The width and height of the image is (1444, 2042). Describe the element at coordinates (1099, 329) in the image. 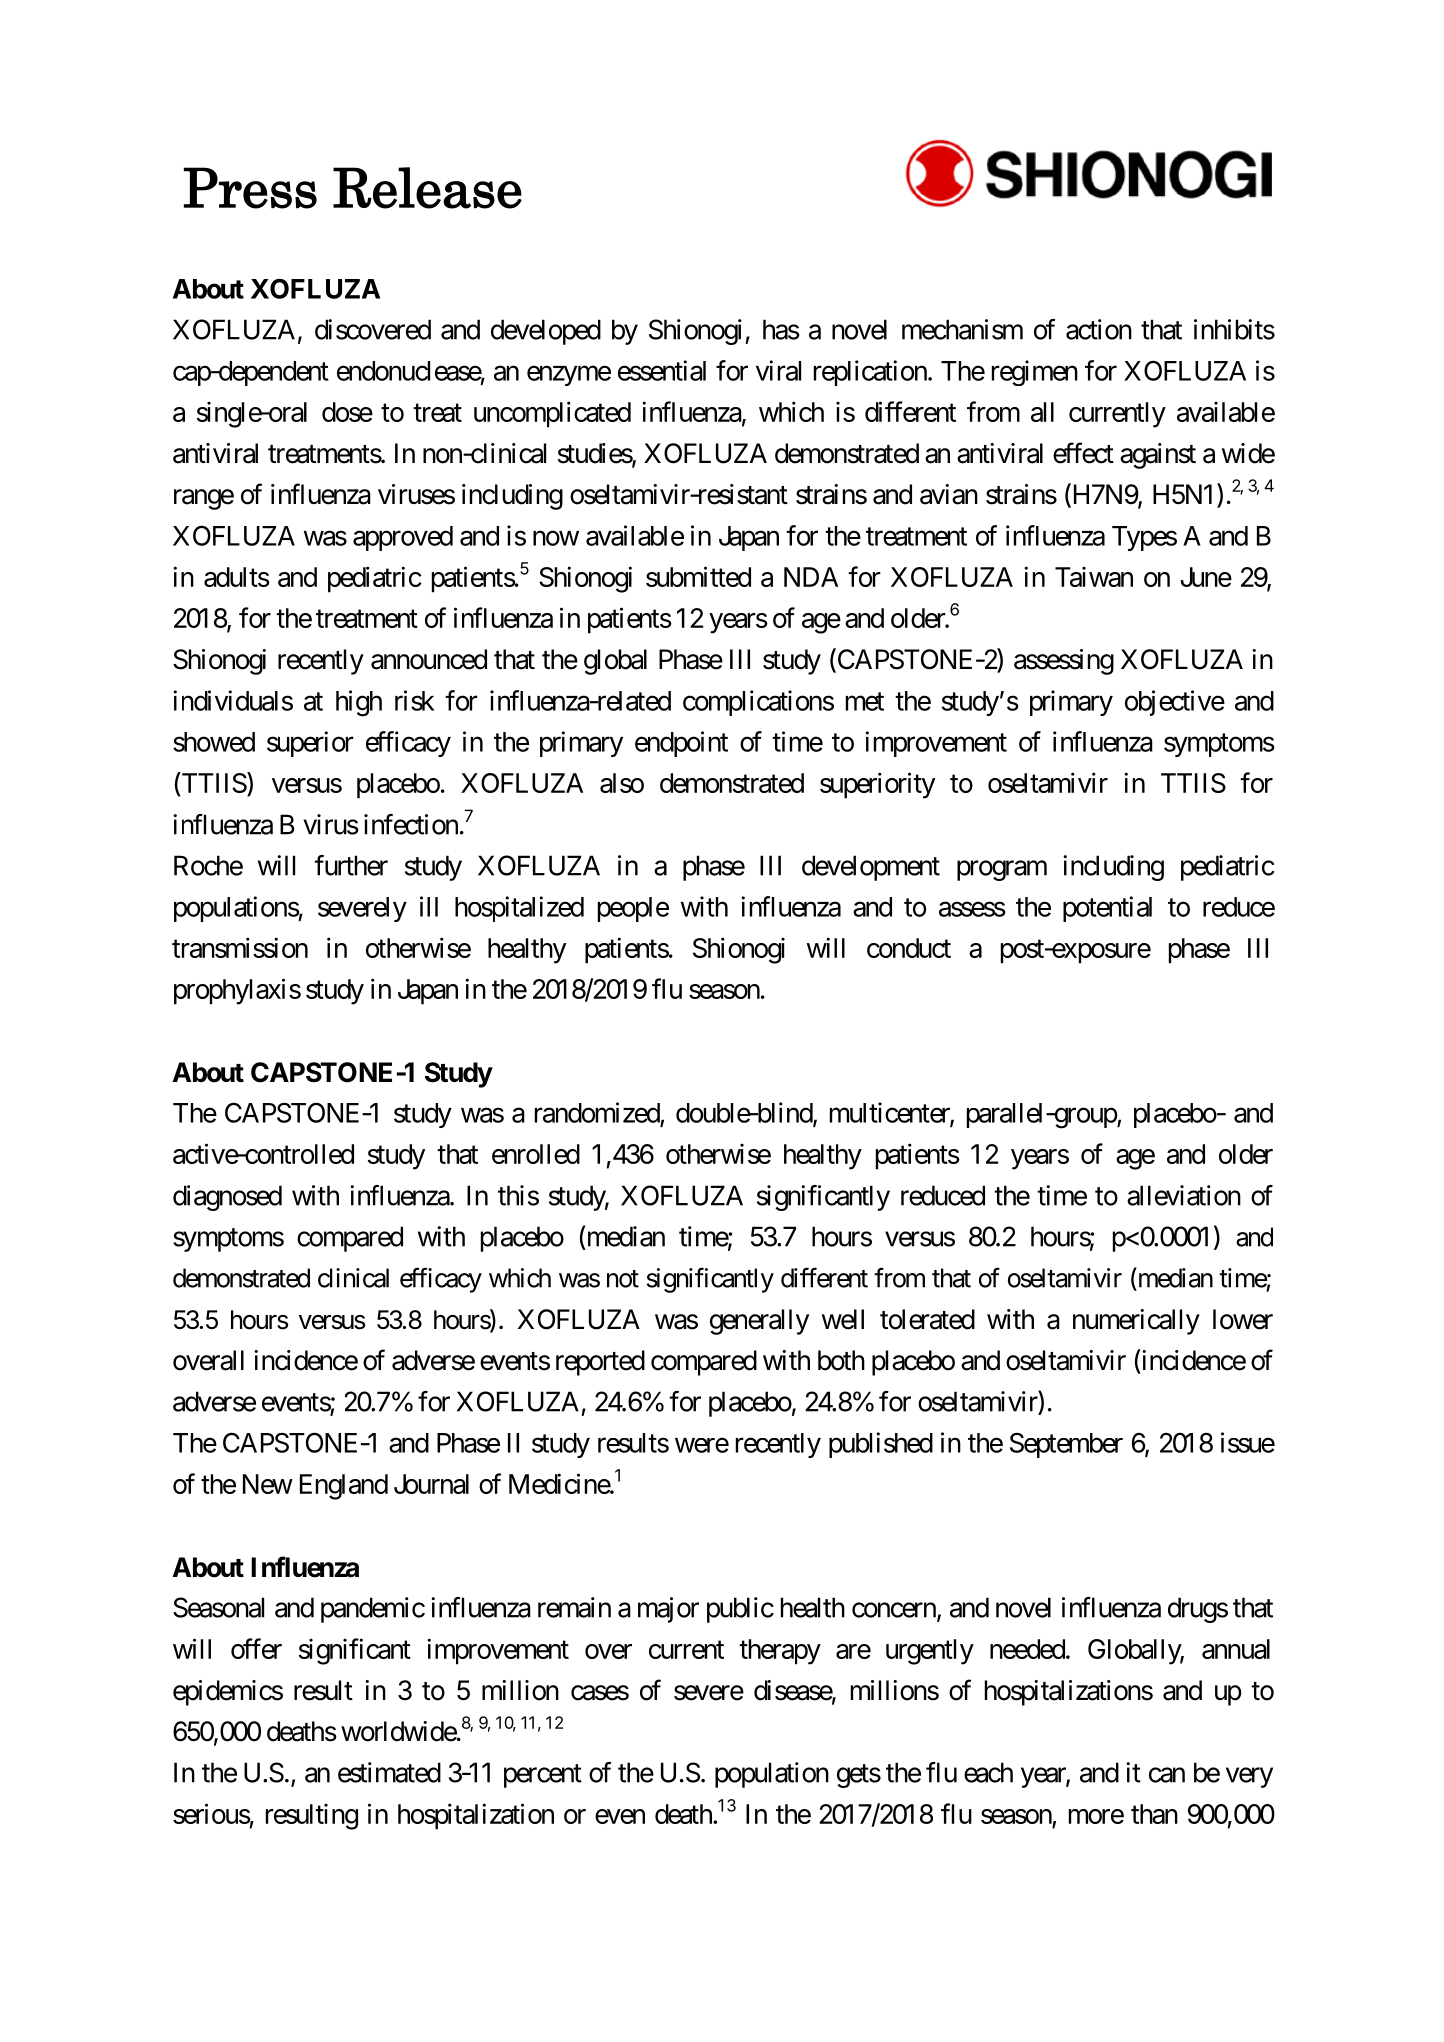

I see `action` at that location.
